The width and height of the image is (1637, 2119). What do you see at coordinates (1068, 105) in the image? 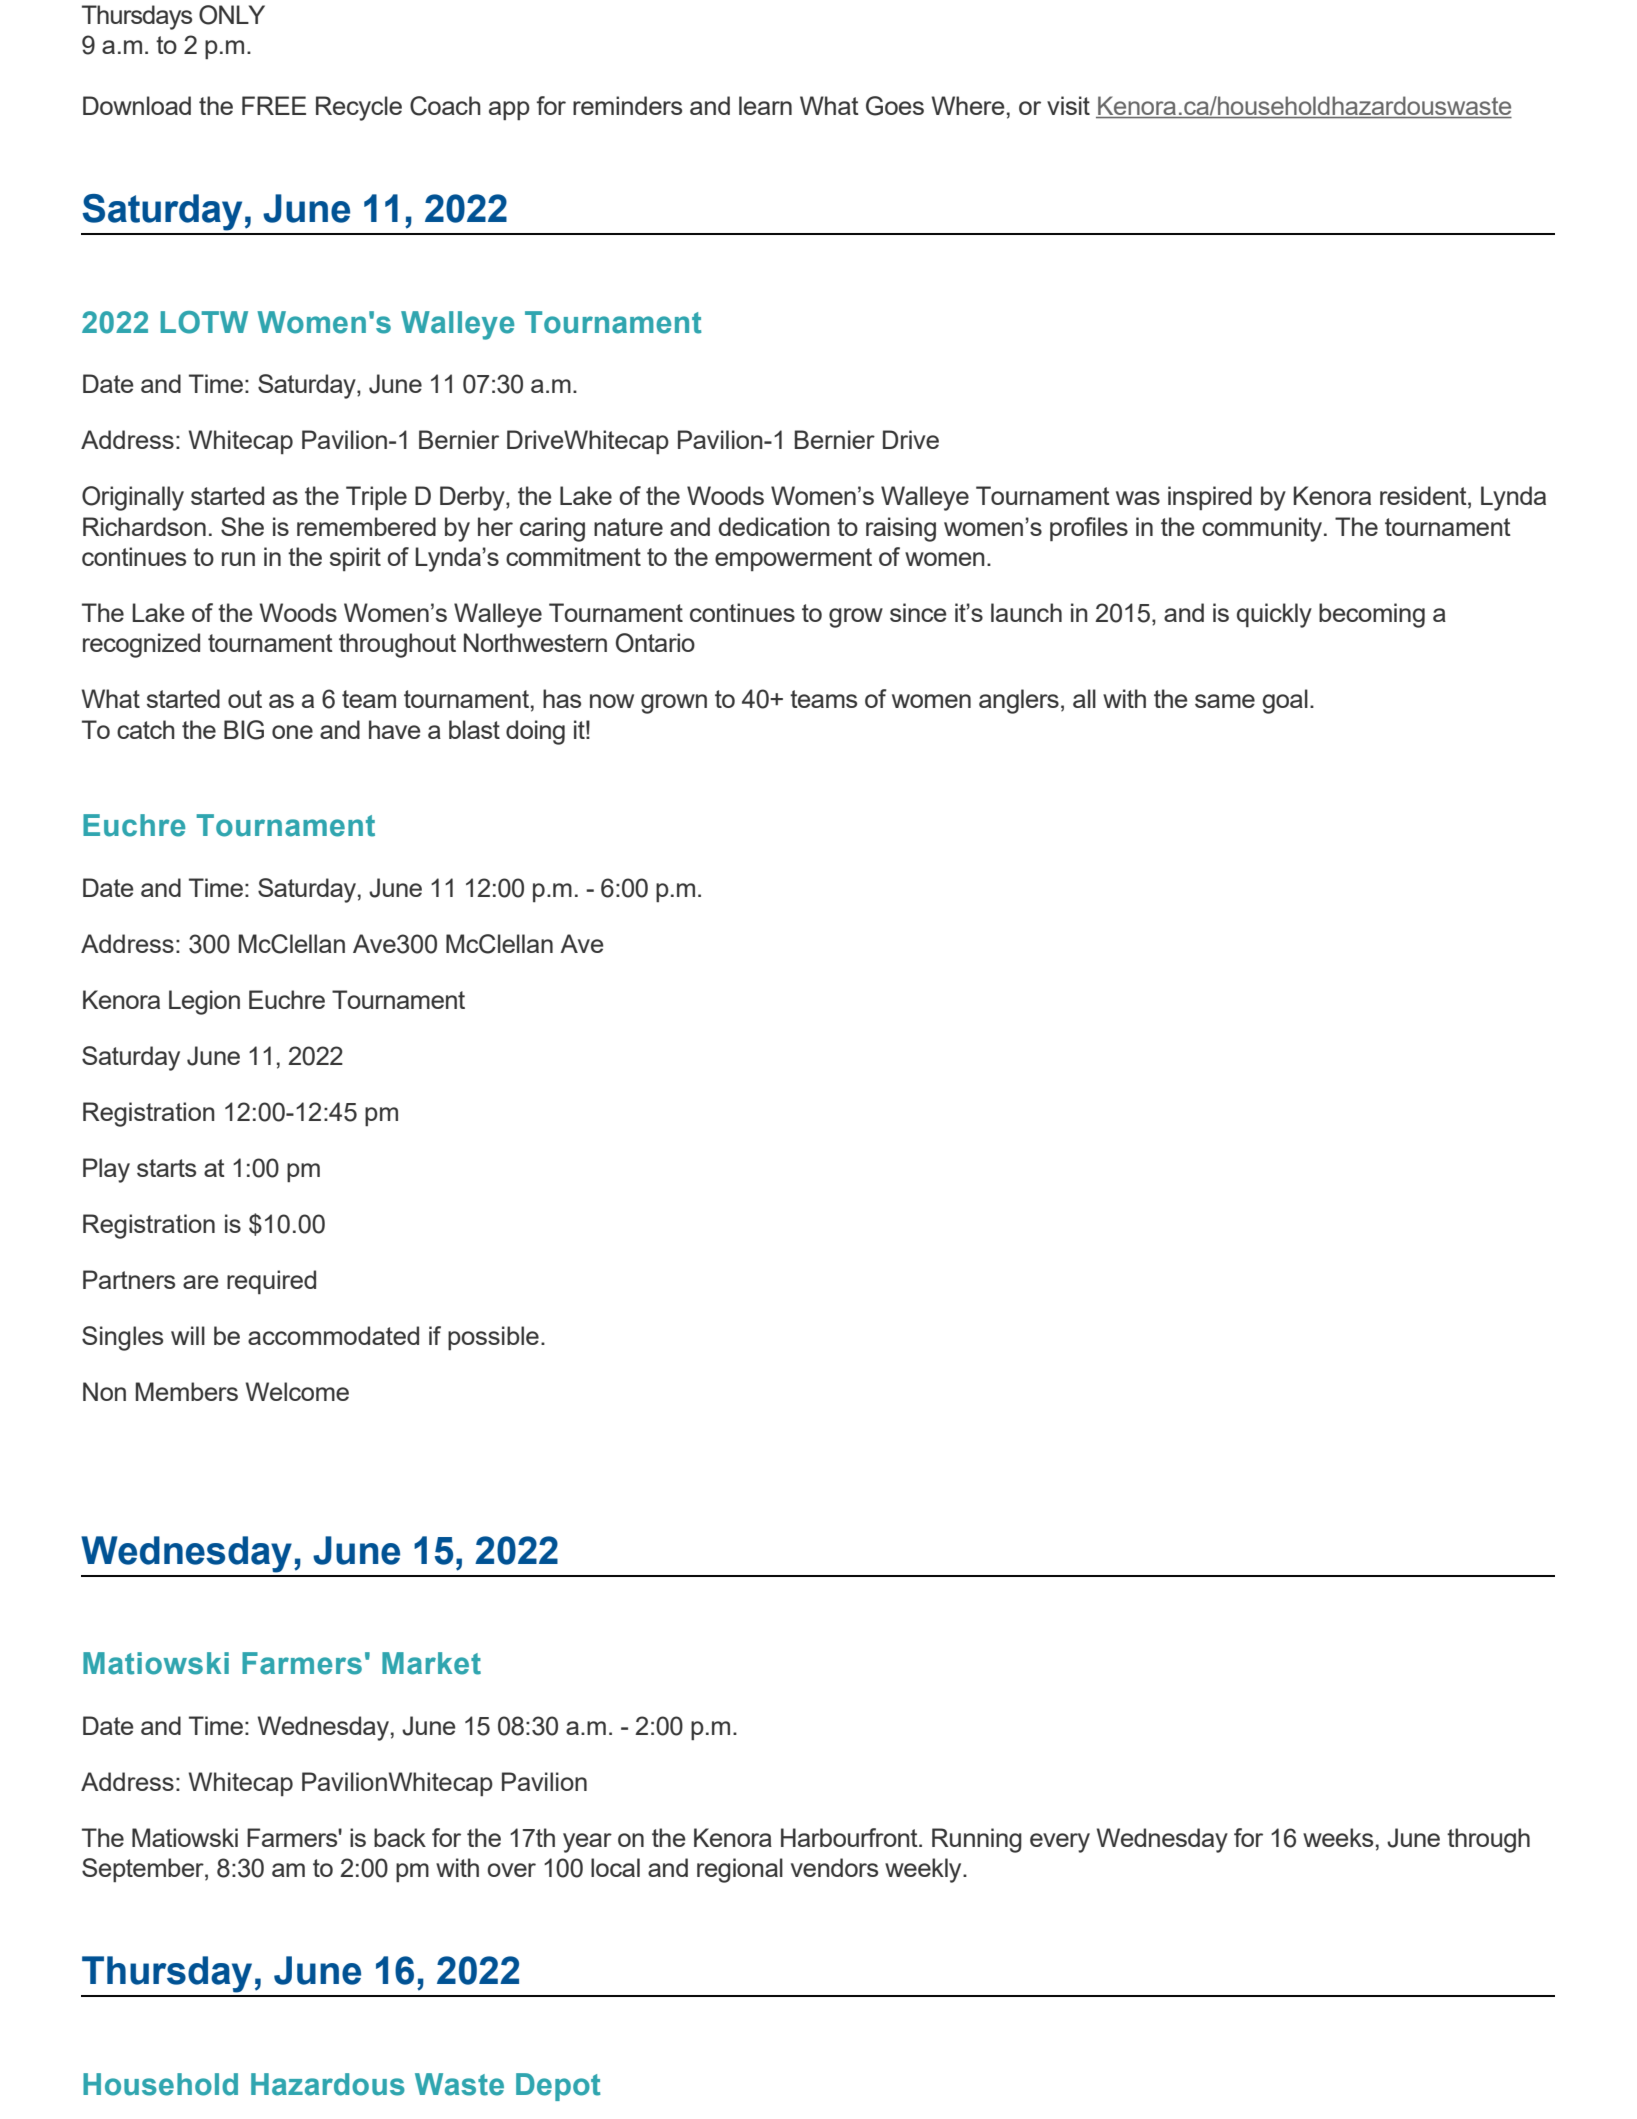
I see `visit` at bounding box center [1068, 105].
